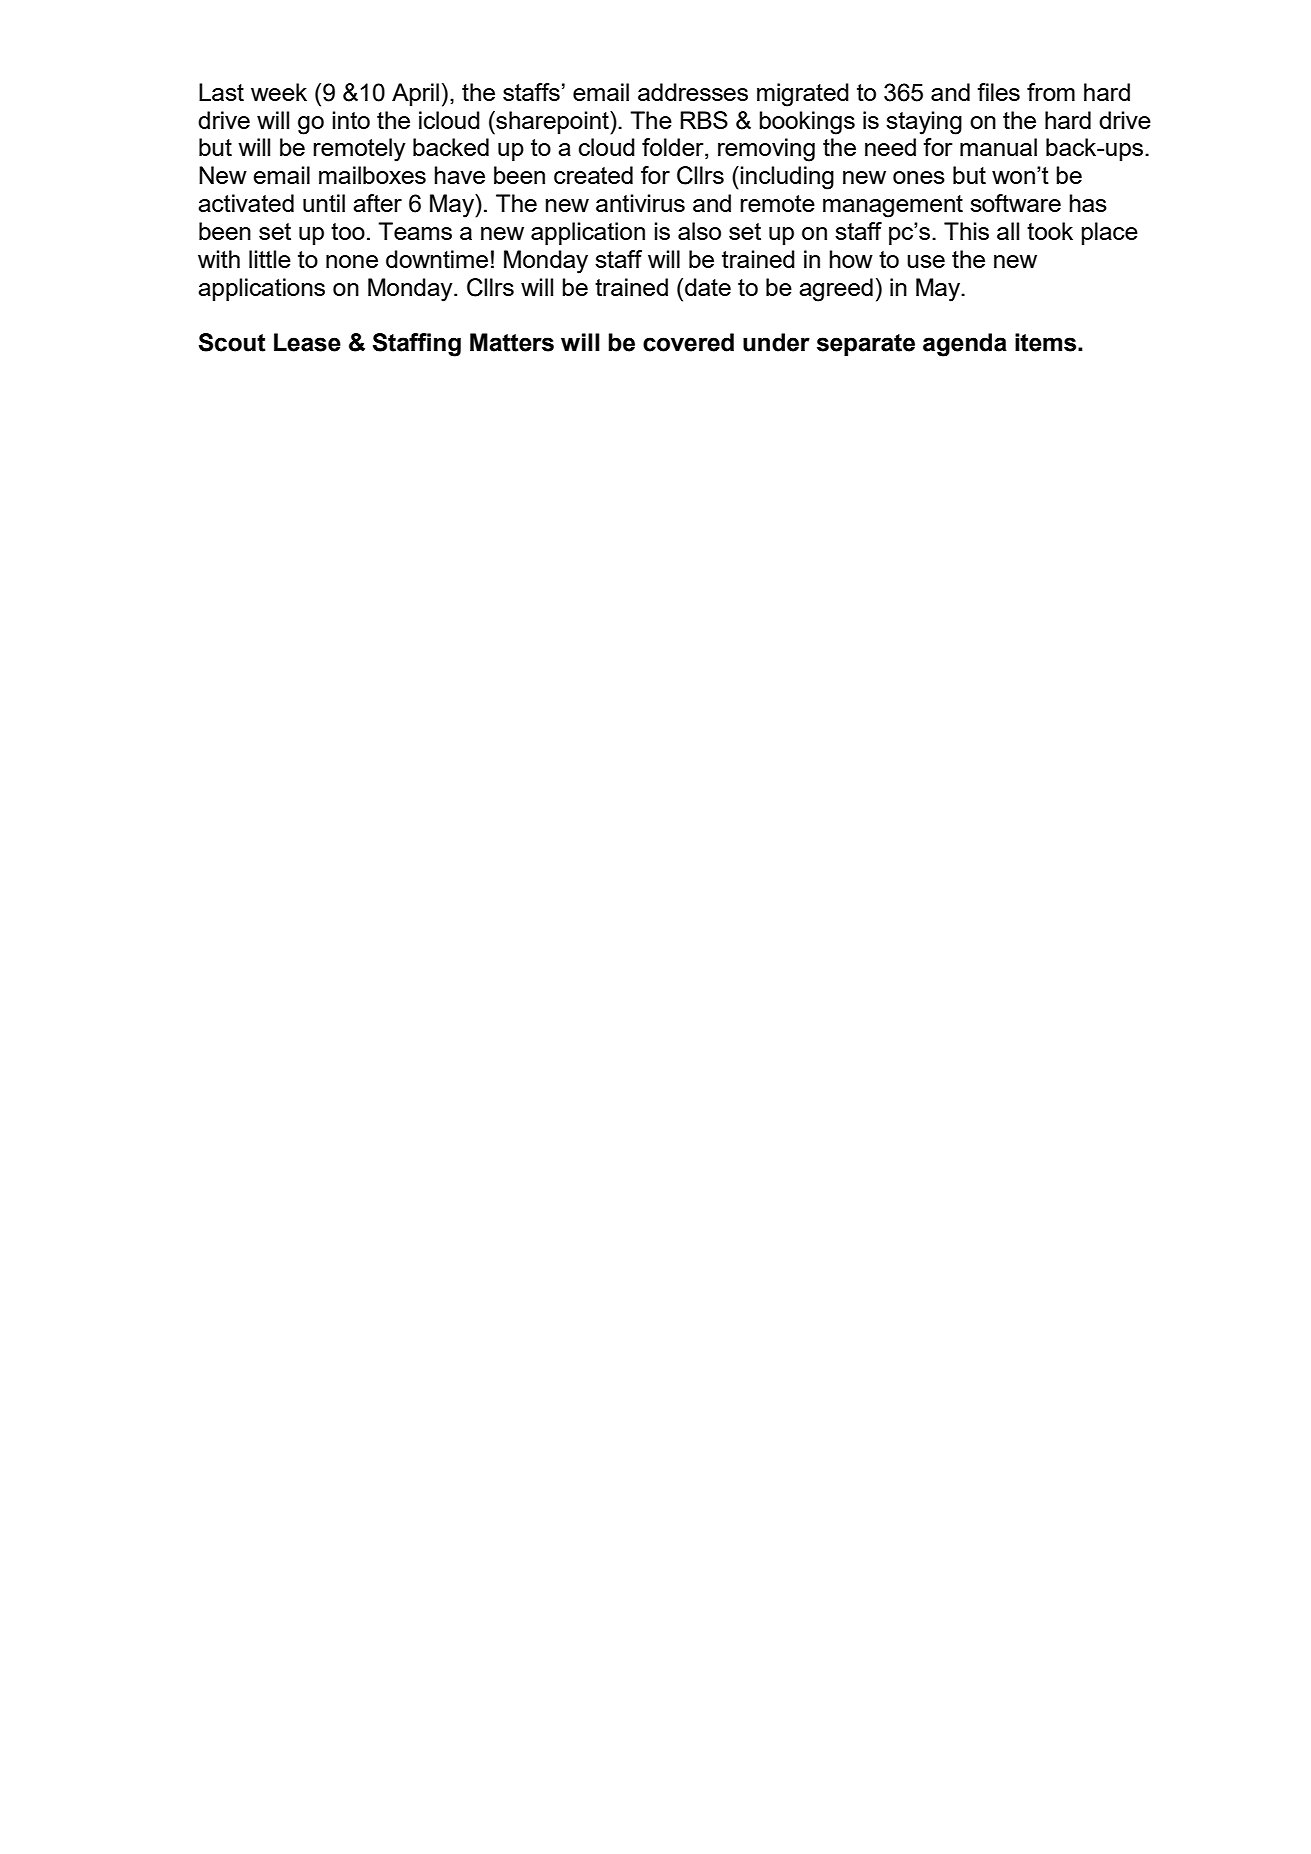  I want to click on none, so click(352, 261).
